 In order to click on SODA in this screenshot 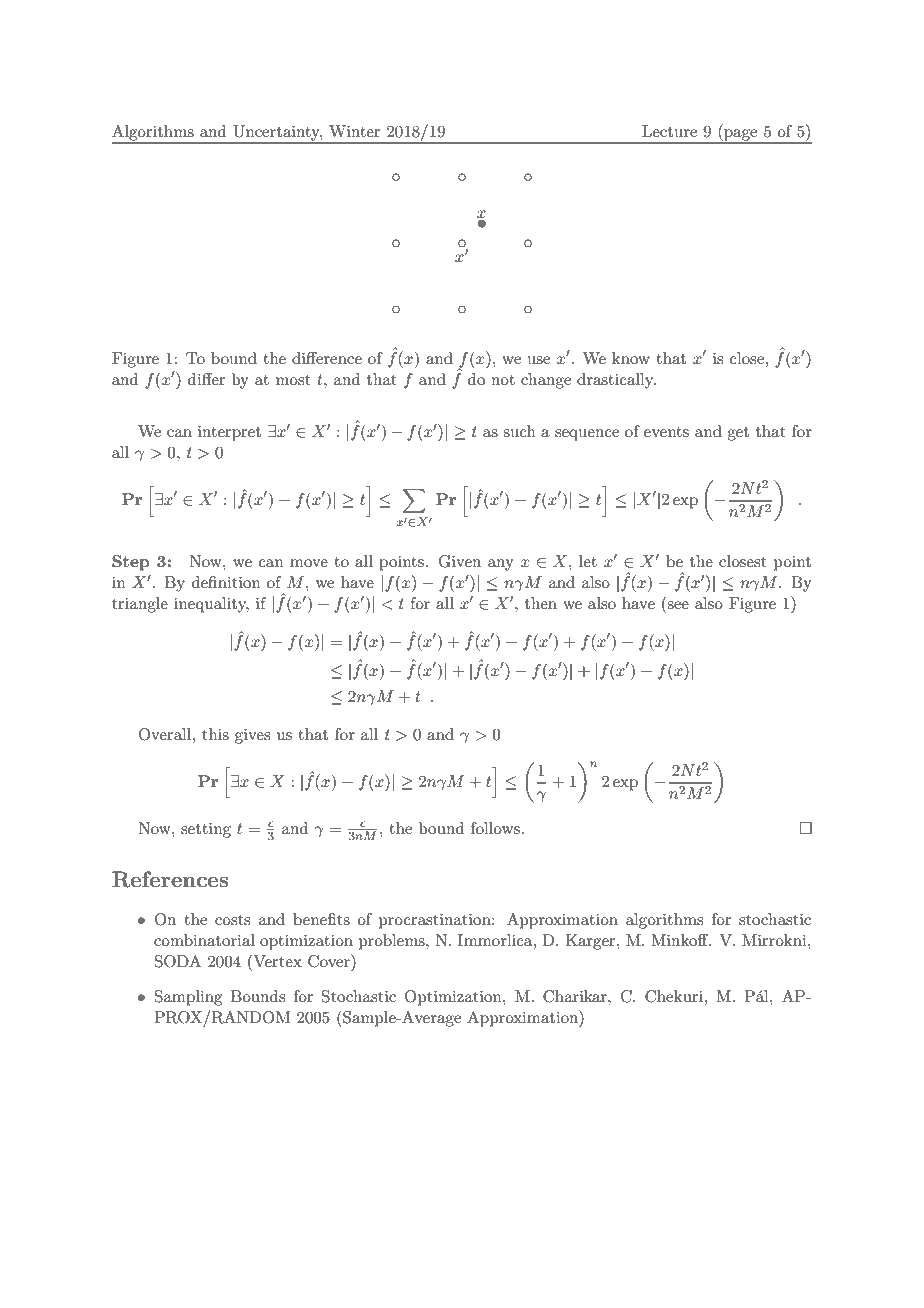, I will do `click(178, 961)`.
